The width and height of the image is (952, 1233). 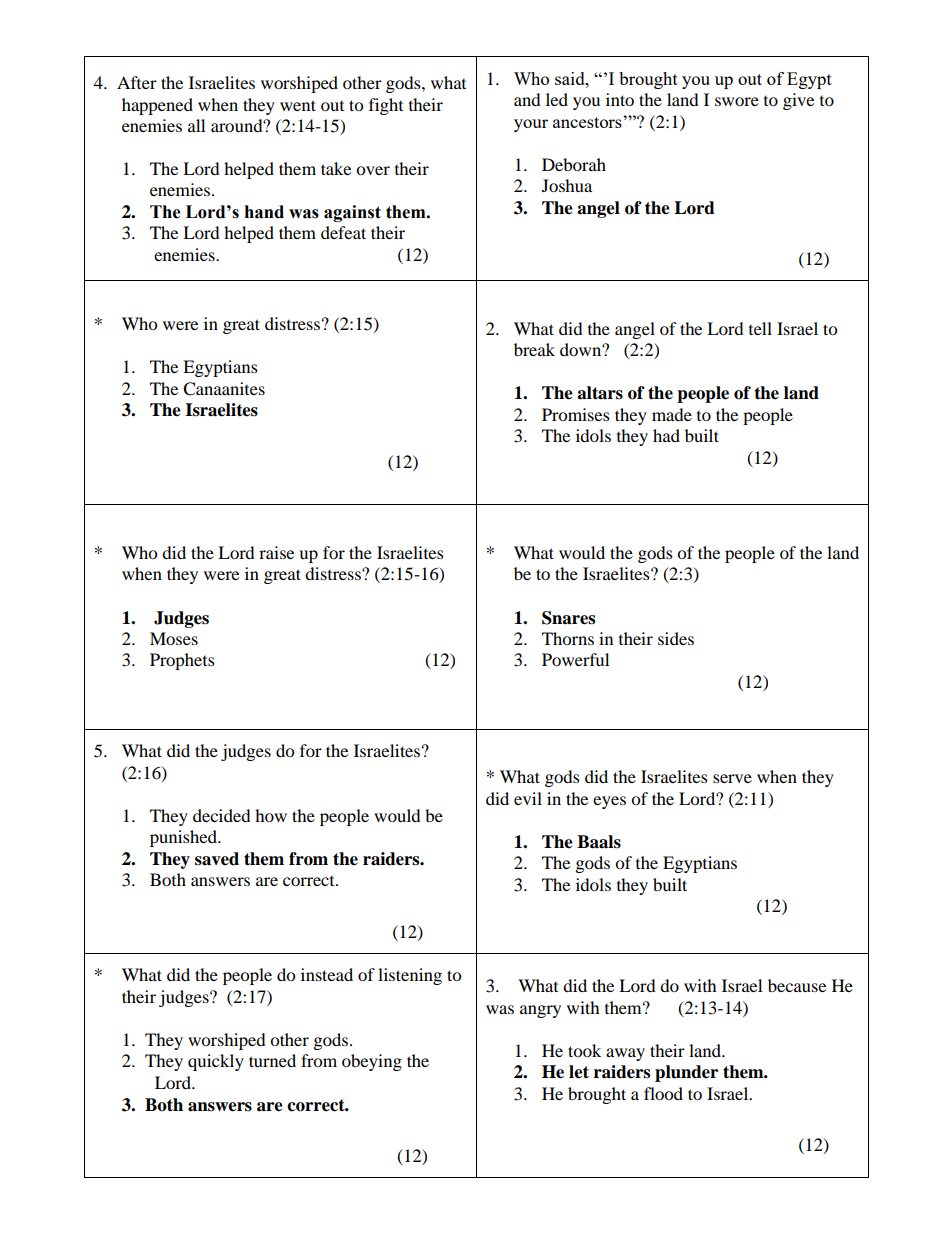 What do you see at coordinates (276, 552) in the image?
I see `raise` at bounding box center [276, 552].
